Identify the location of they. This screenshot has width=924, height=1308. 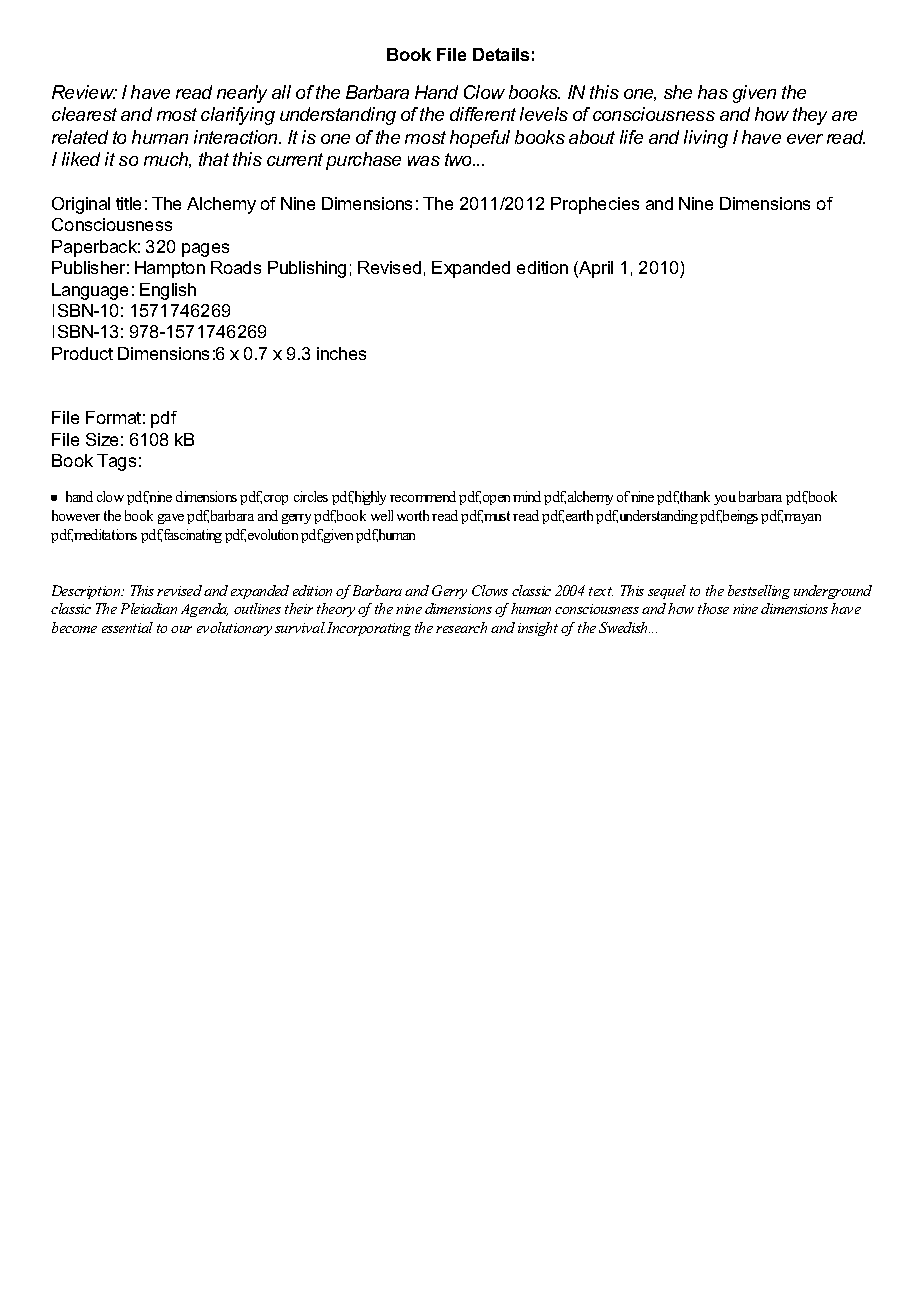
(810, 116).
